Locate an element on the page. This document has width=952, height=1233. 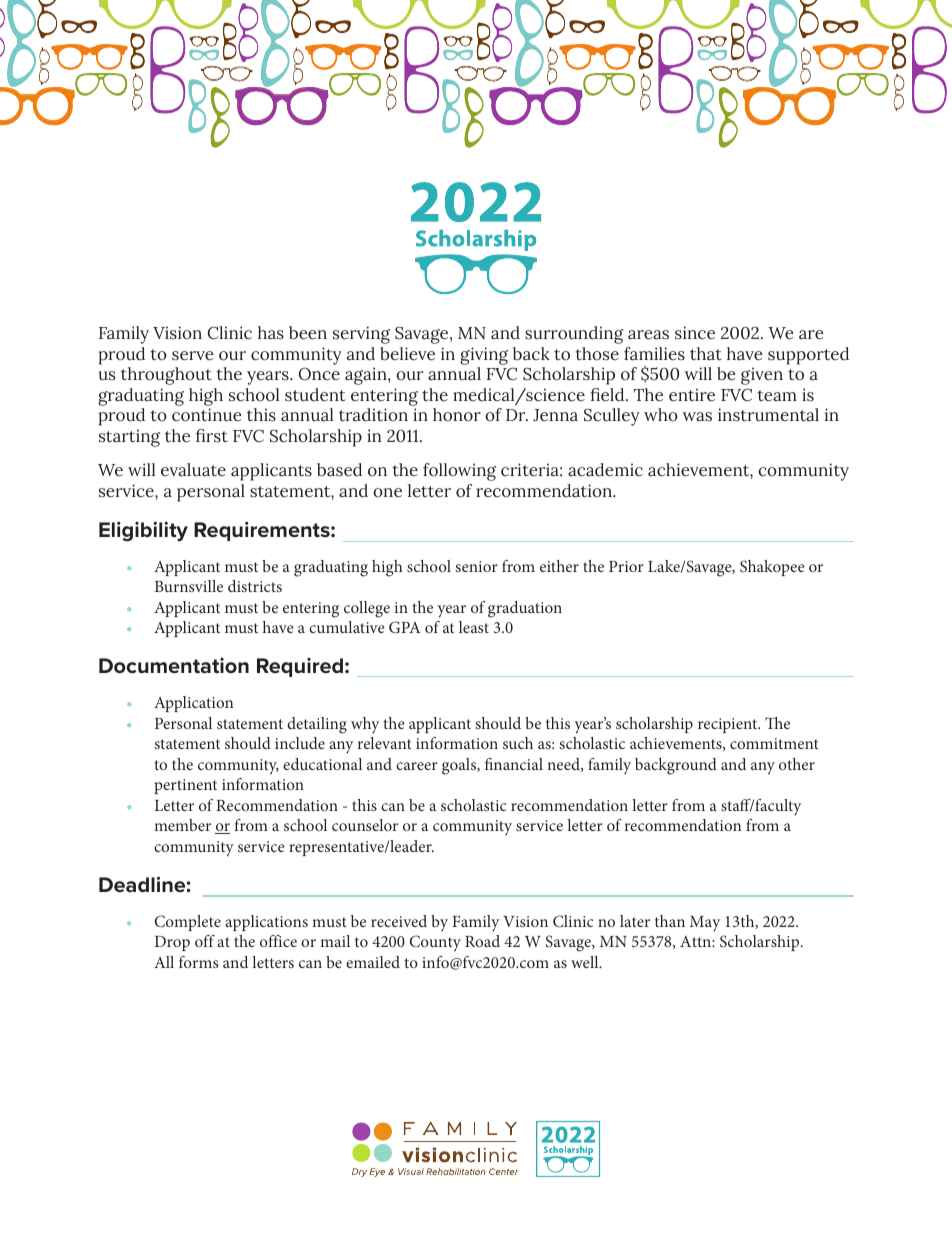
goals is located at coordinates (460, 766).
